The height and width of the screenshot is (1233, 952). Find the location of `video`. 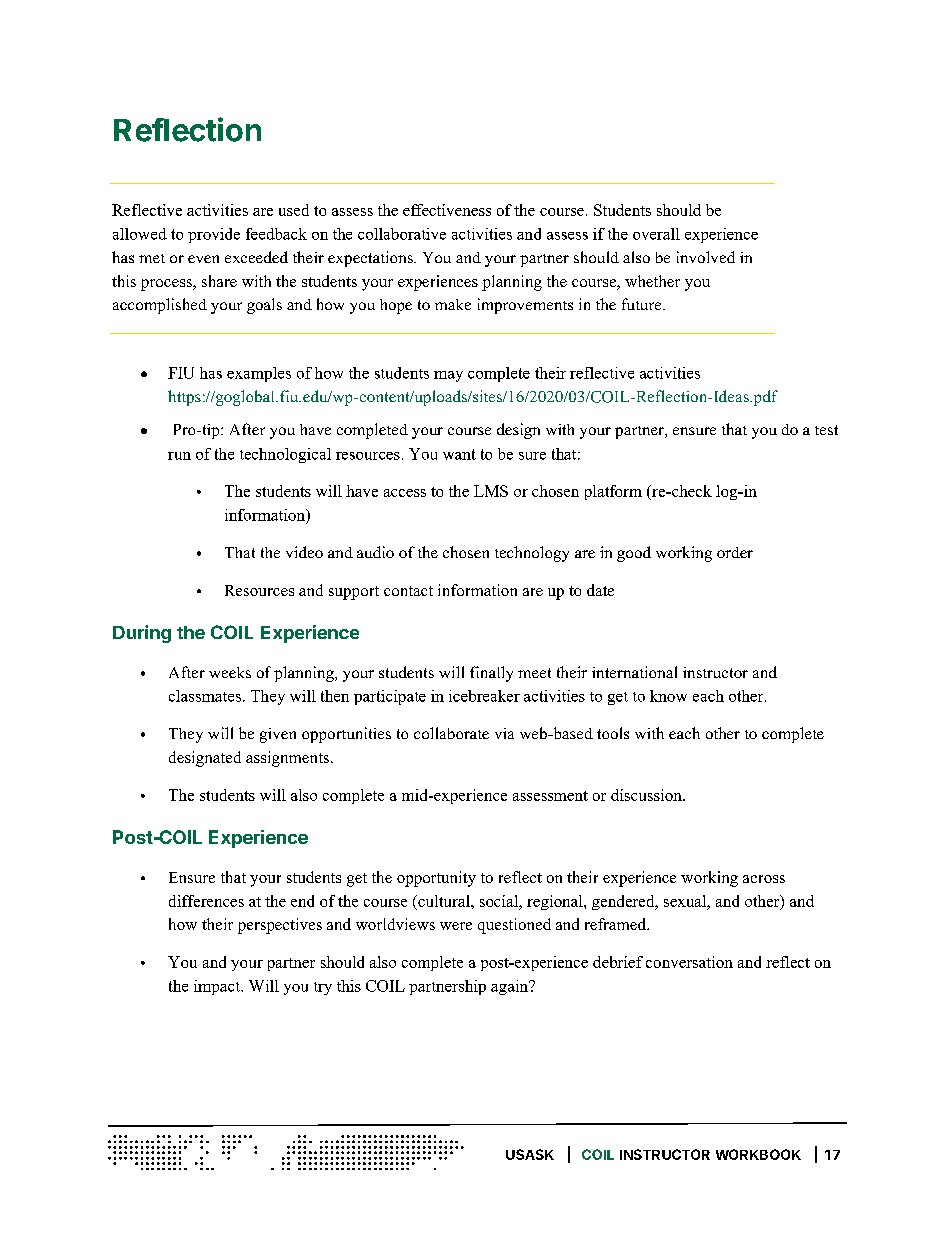

video is located at coordinates (304, 552).
